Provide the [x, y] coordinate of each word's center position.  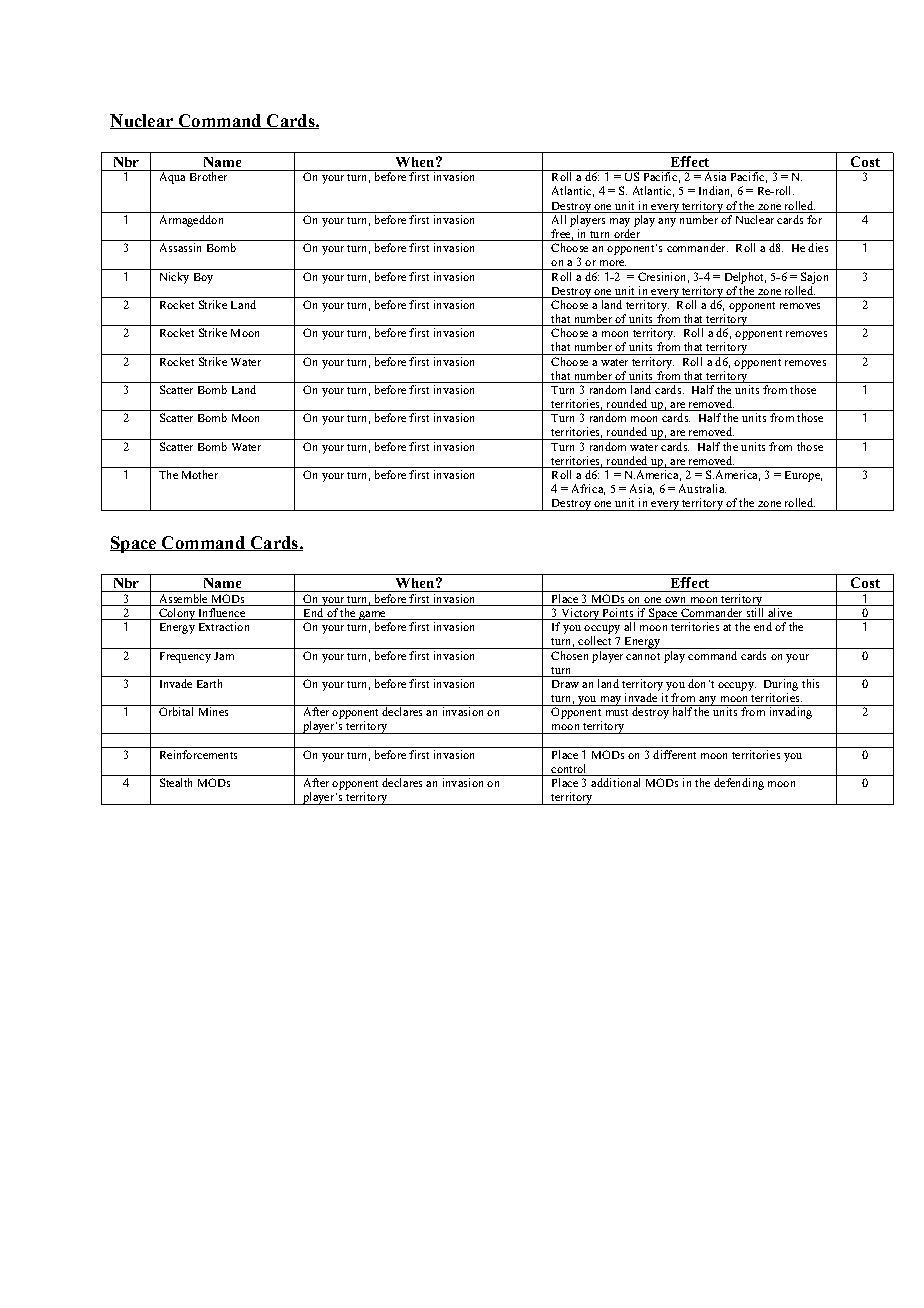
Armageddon [191, 221]
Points [618, 614]
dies [818, 247]
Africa [588, 489]
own [675, 600]
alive [780, 614]
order [627, 235]
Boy [203, 278]
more [613, 263]
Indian [715, 191]
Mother [200, 474]
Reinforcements [198, 754]
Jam [224, 656]
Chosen [570, 654]
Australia [702, 488]
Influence [221, 614]
